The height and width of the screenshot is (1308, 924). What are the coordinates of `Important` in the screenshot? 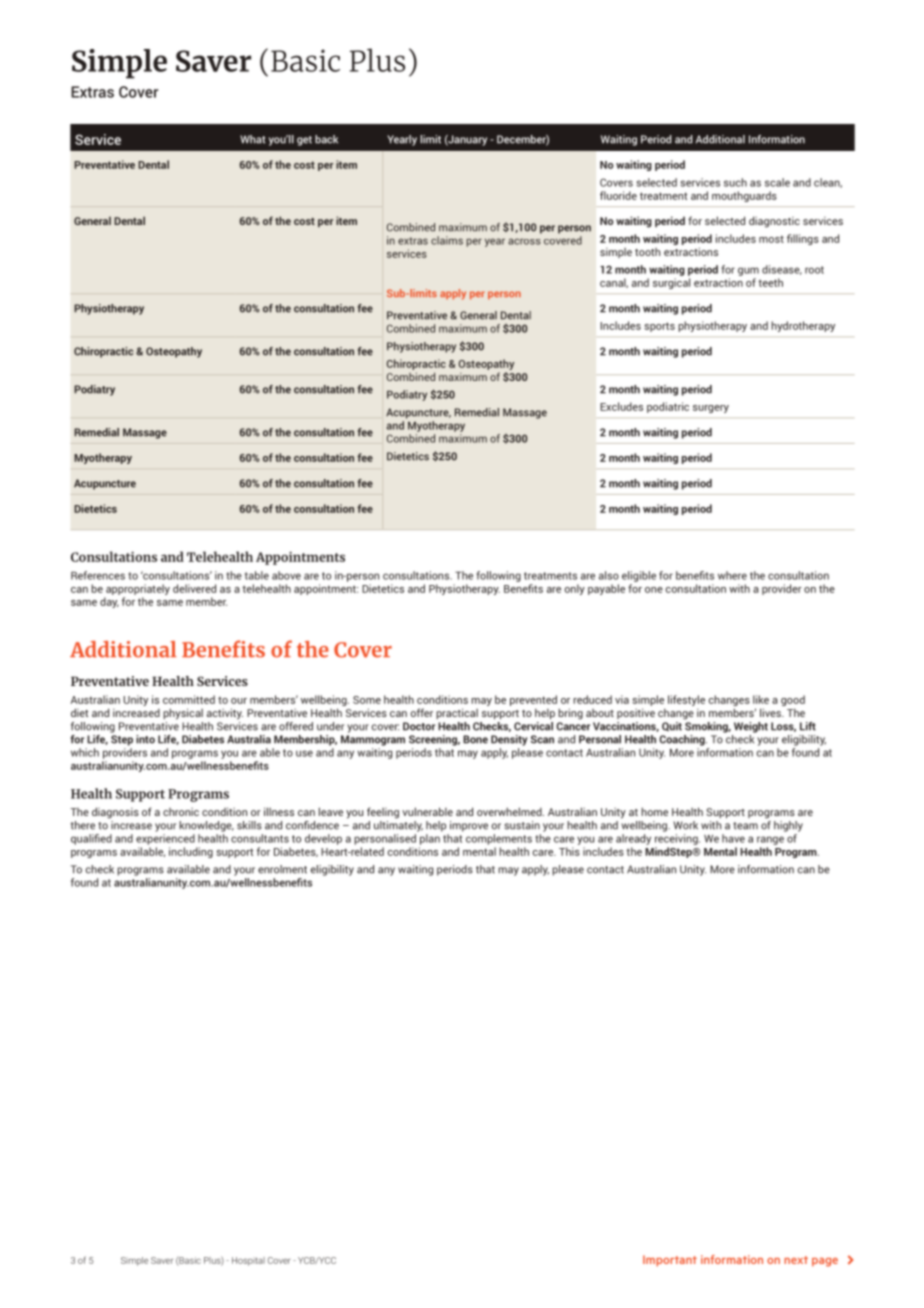 It's located at (670, 1261).
